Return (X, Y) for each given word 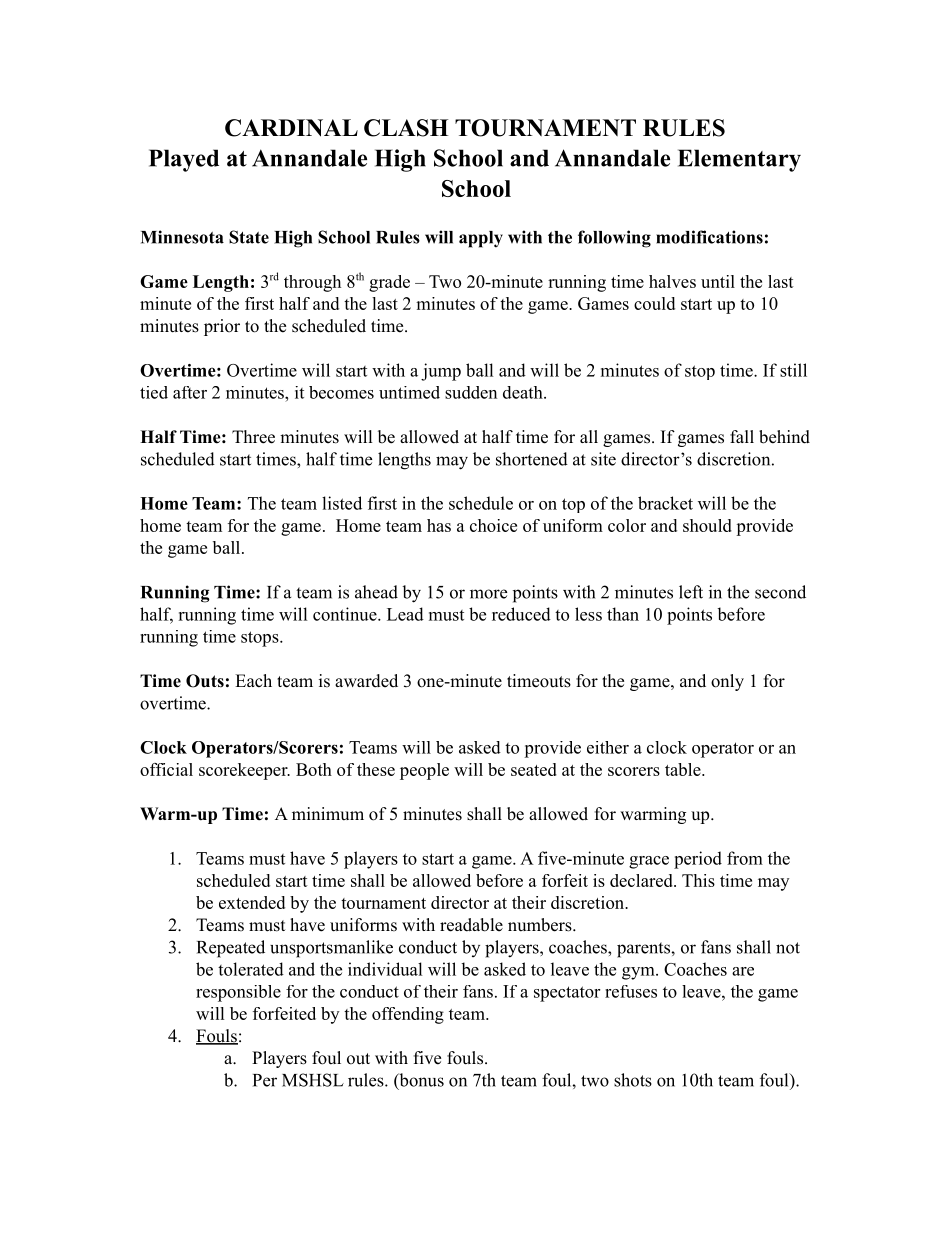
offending (408, 1015)
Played (184, 160)
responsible (238, 993)
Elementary (739, 160)
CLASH (406, 128)
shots (633, 1080)
